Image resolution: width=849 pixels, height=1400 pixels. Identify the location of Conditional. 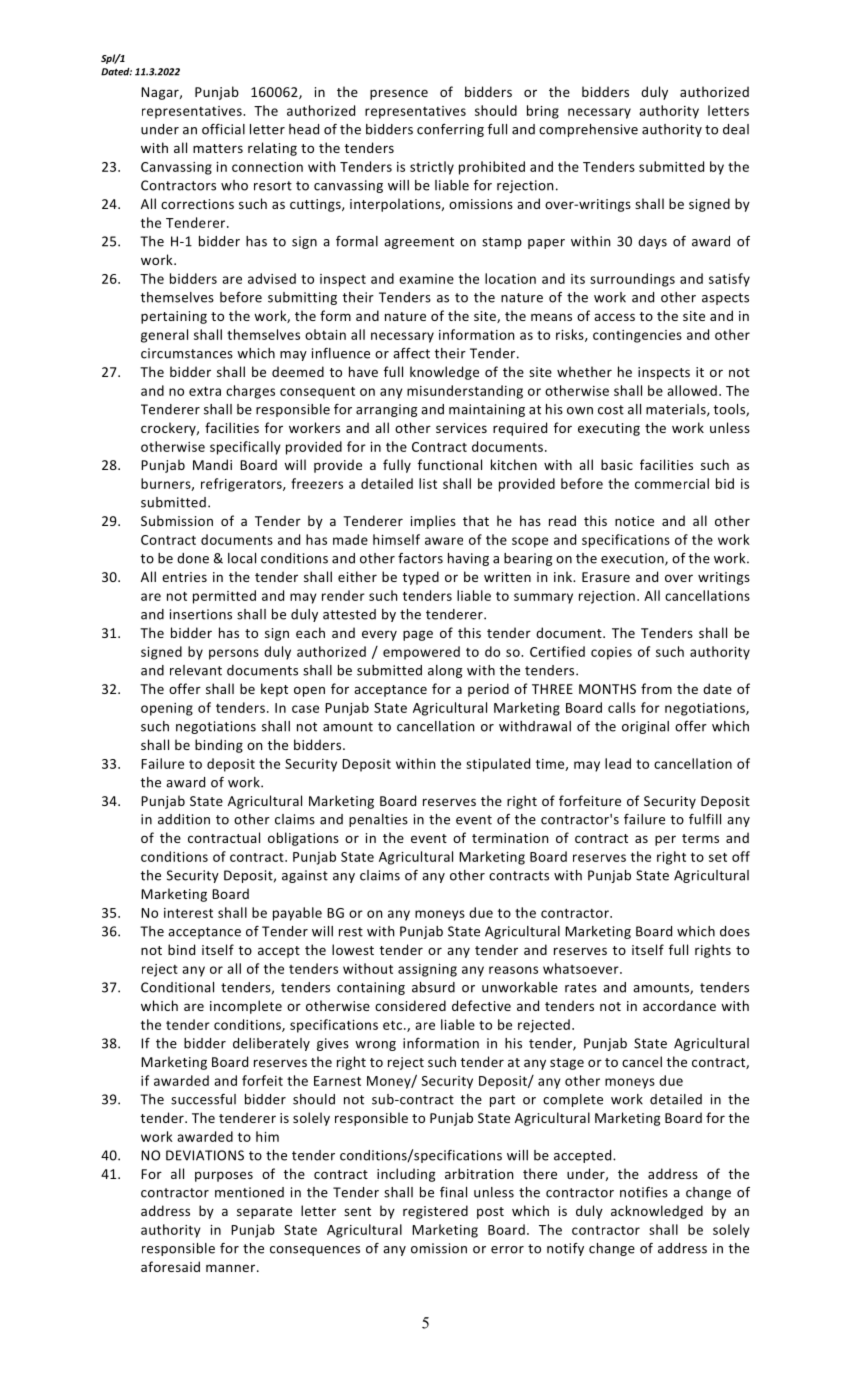
(177, 987).
